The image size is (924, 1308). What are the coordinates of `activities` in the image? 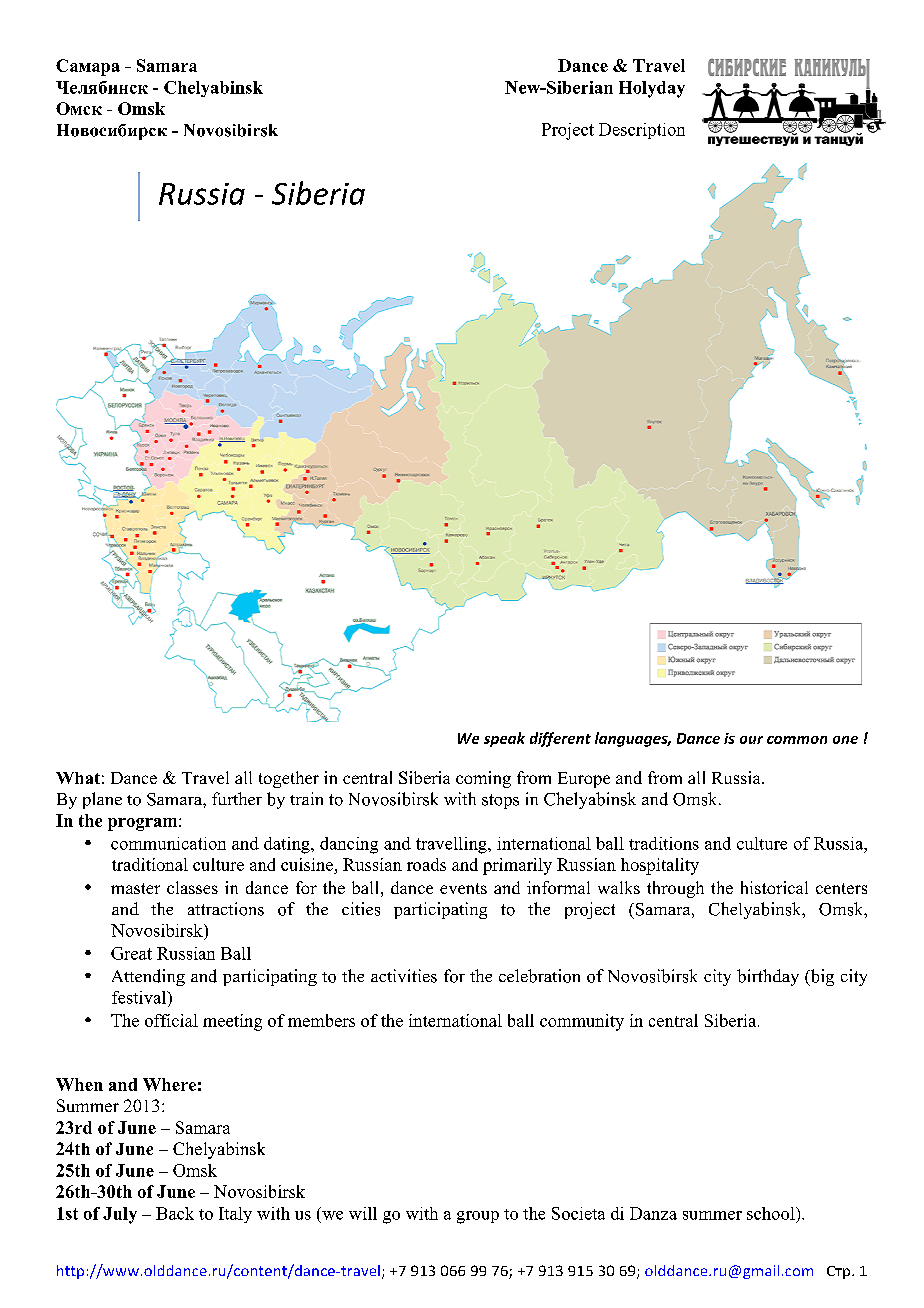 It's located at (404, 976).
